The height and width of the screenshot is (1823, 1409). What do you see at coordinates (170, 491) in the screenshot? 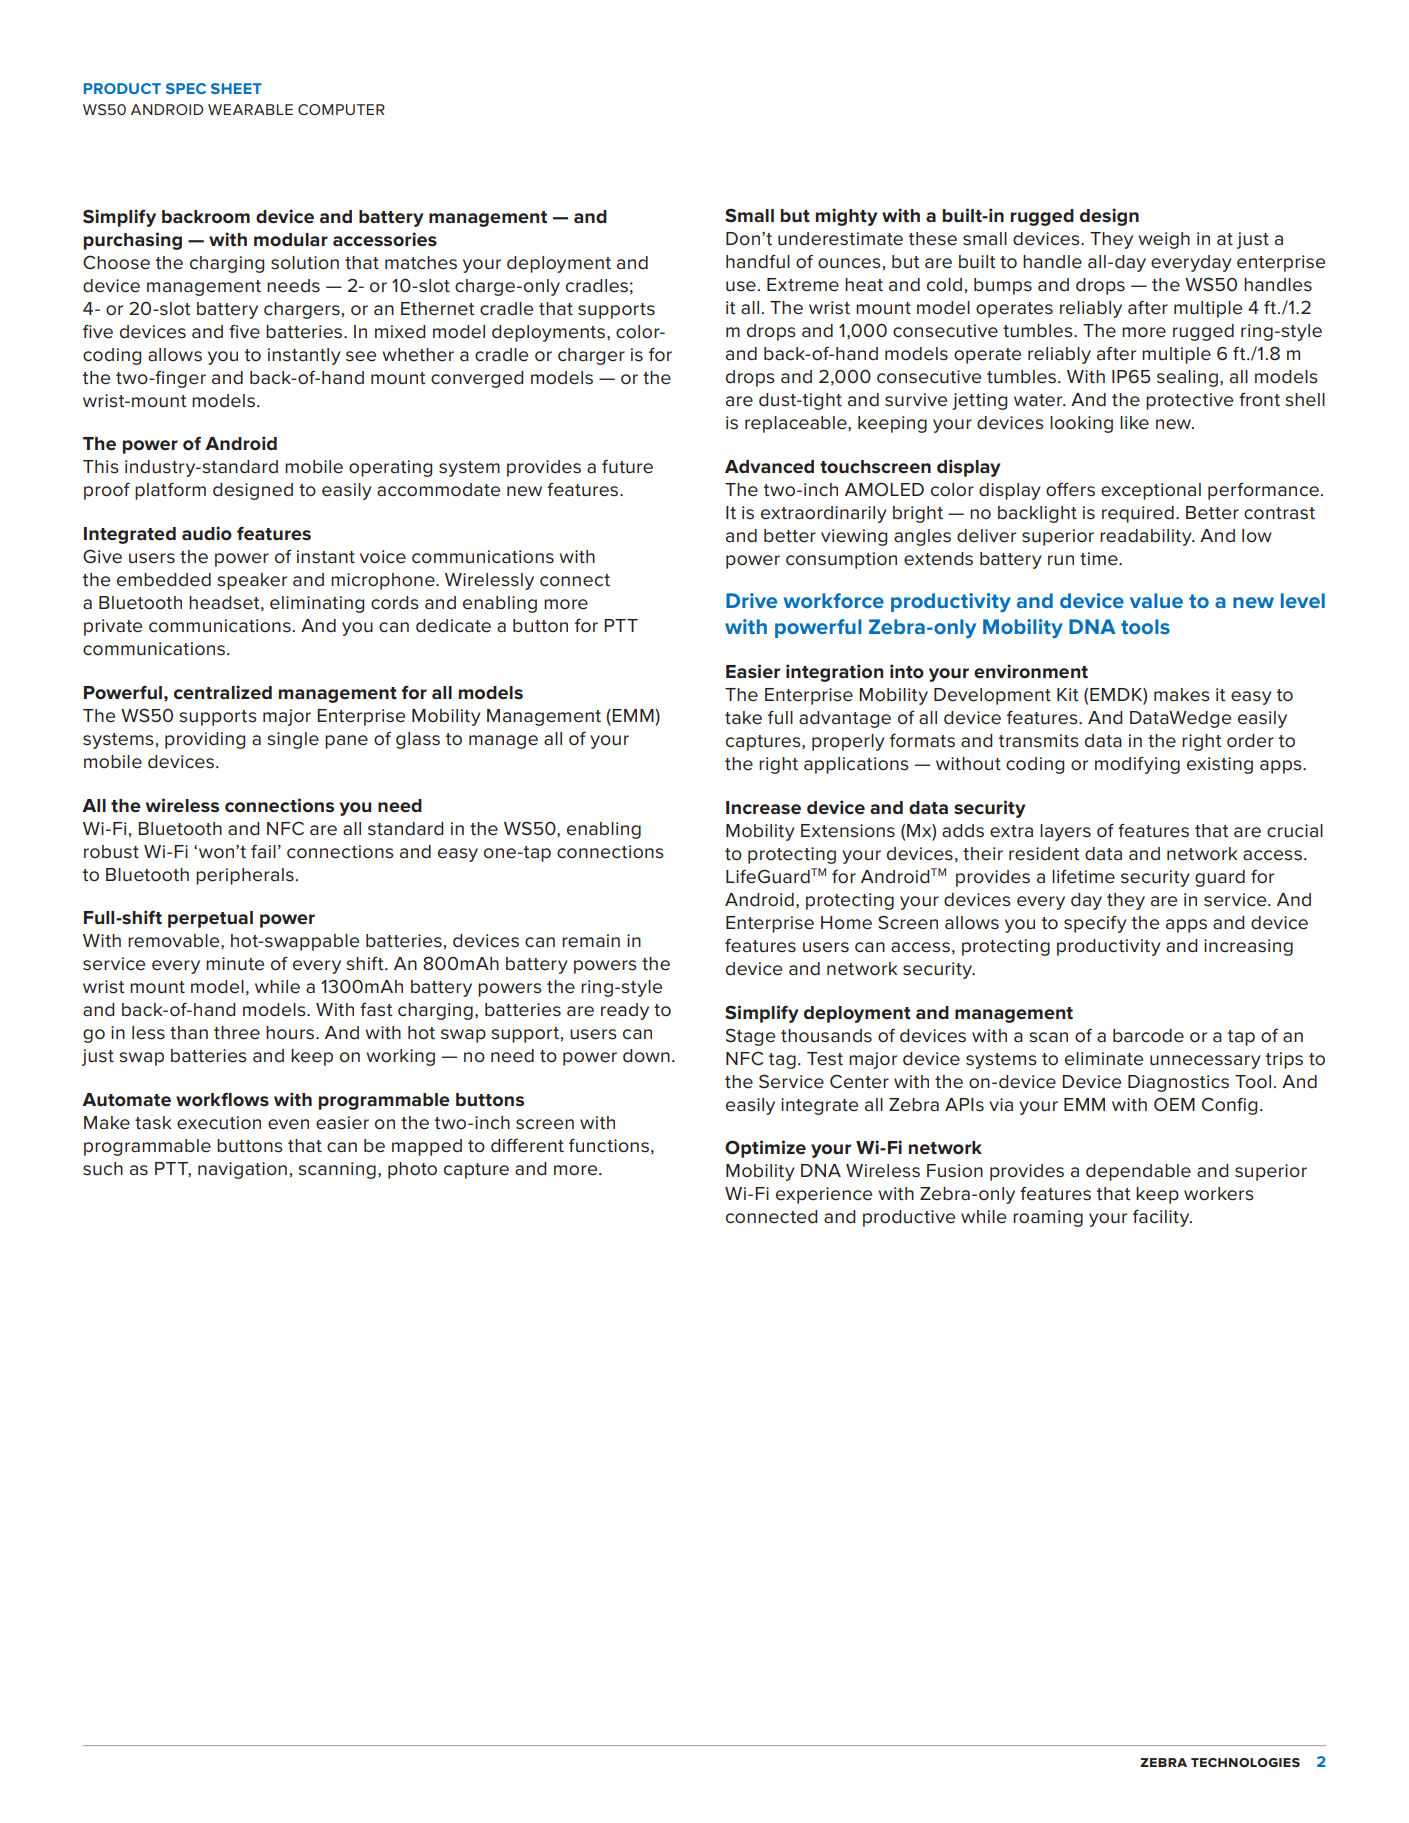
I see `platform` at bounding box center [170, 491].
